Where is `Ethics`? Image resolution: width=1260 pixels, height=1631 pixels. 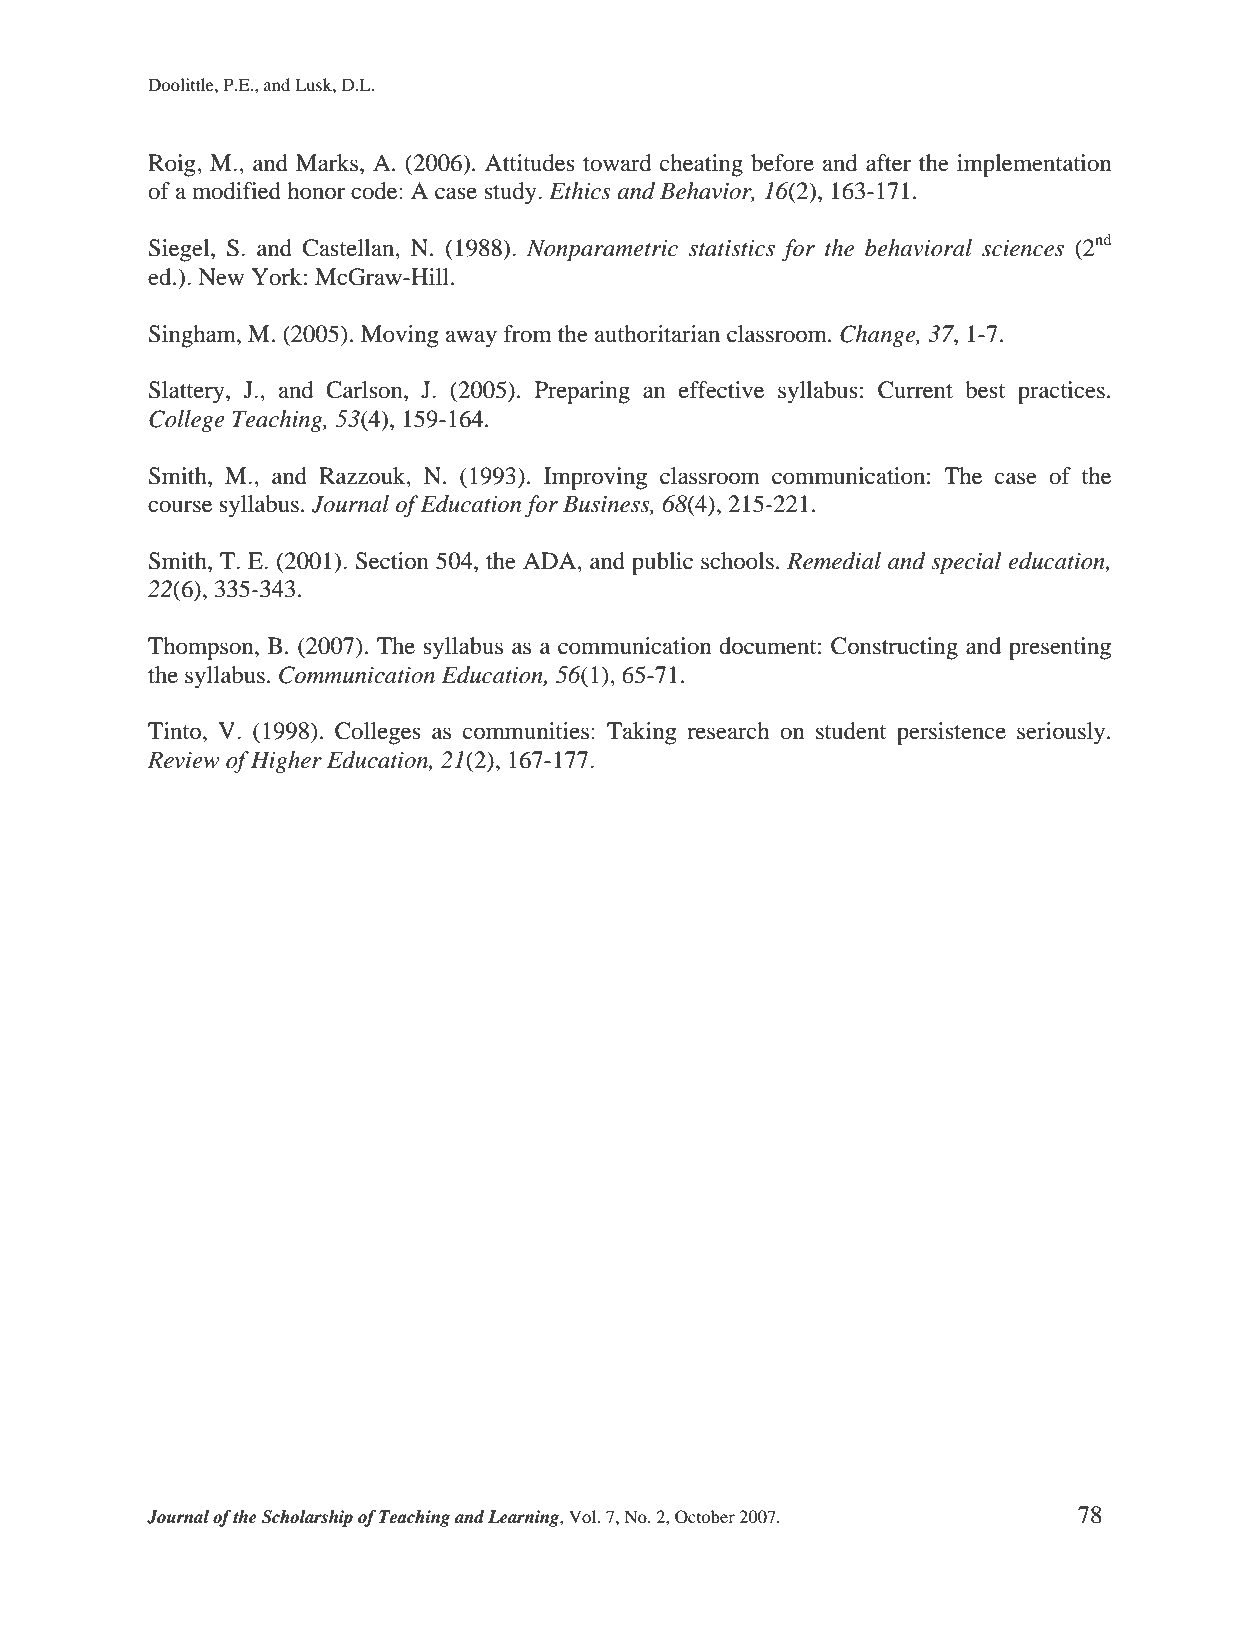 Ethics is located at coordinates (580, 191).
